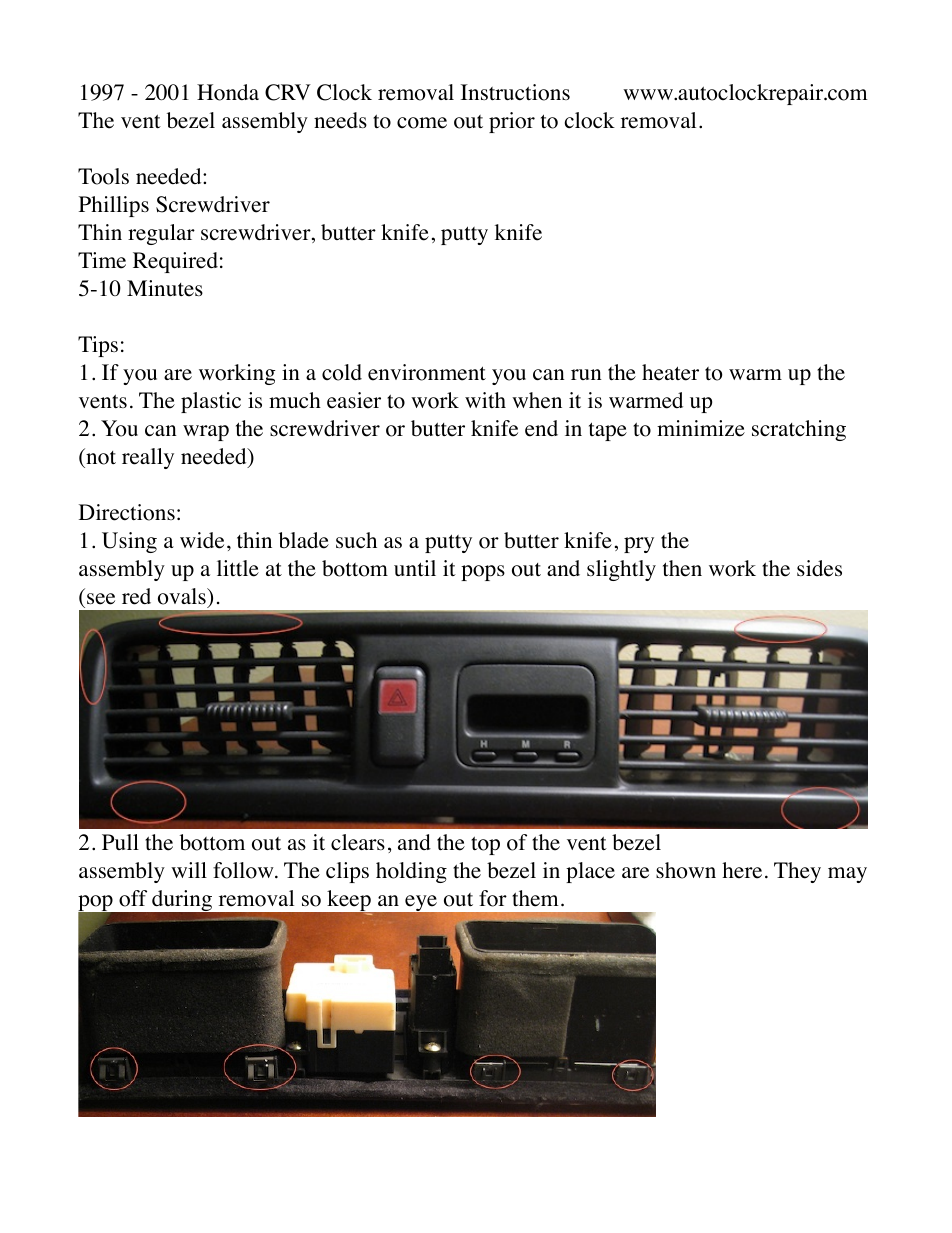 The width and height of the screenshot is (952, 1233). What do you see at coordinates (483, 573) in the screenshot?
I see `pops` at bounding box center [483, 573].
